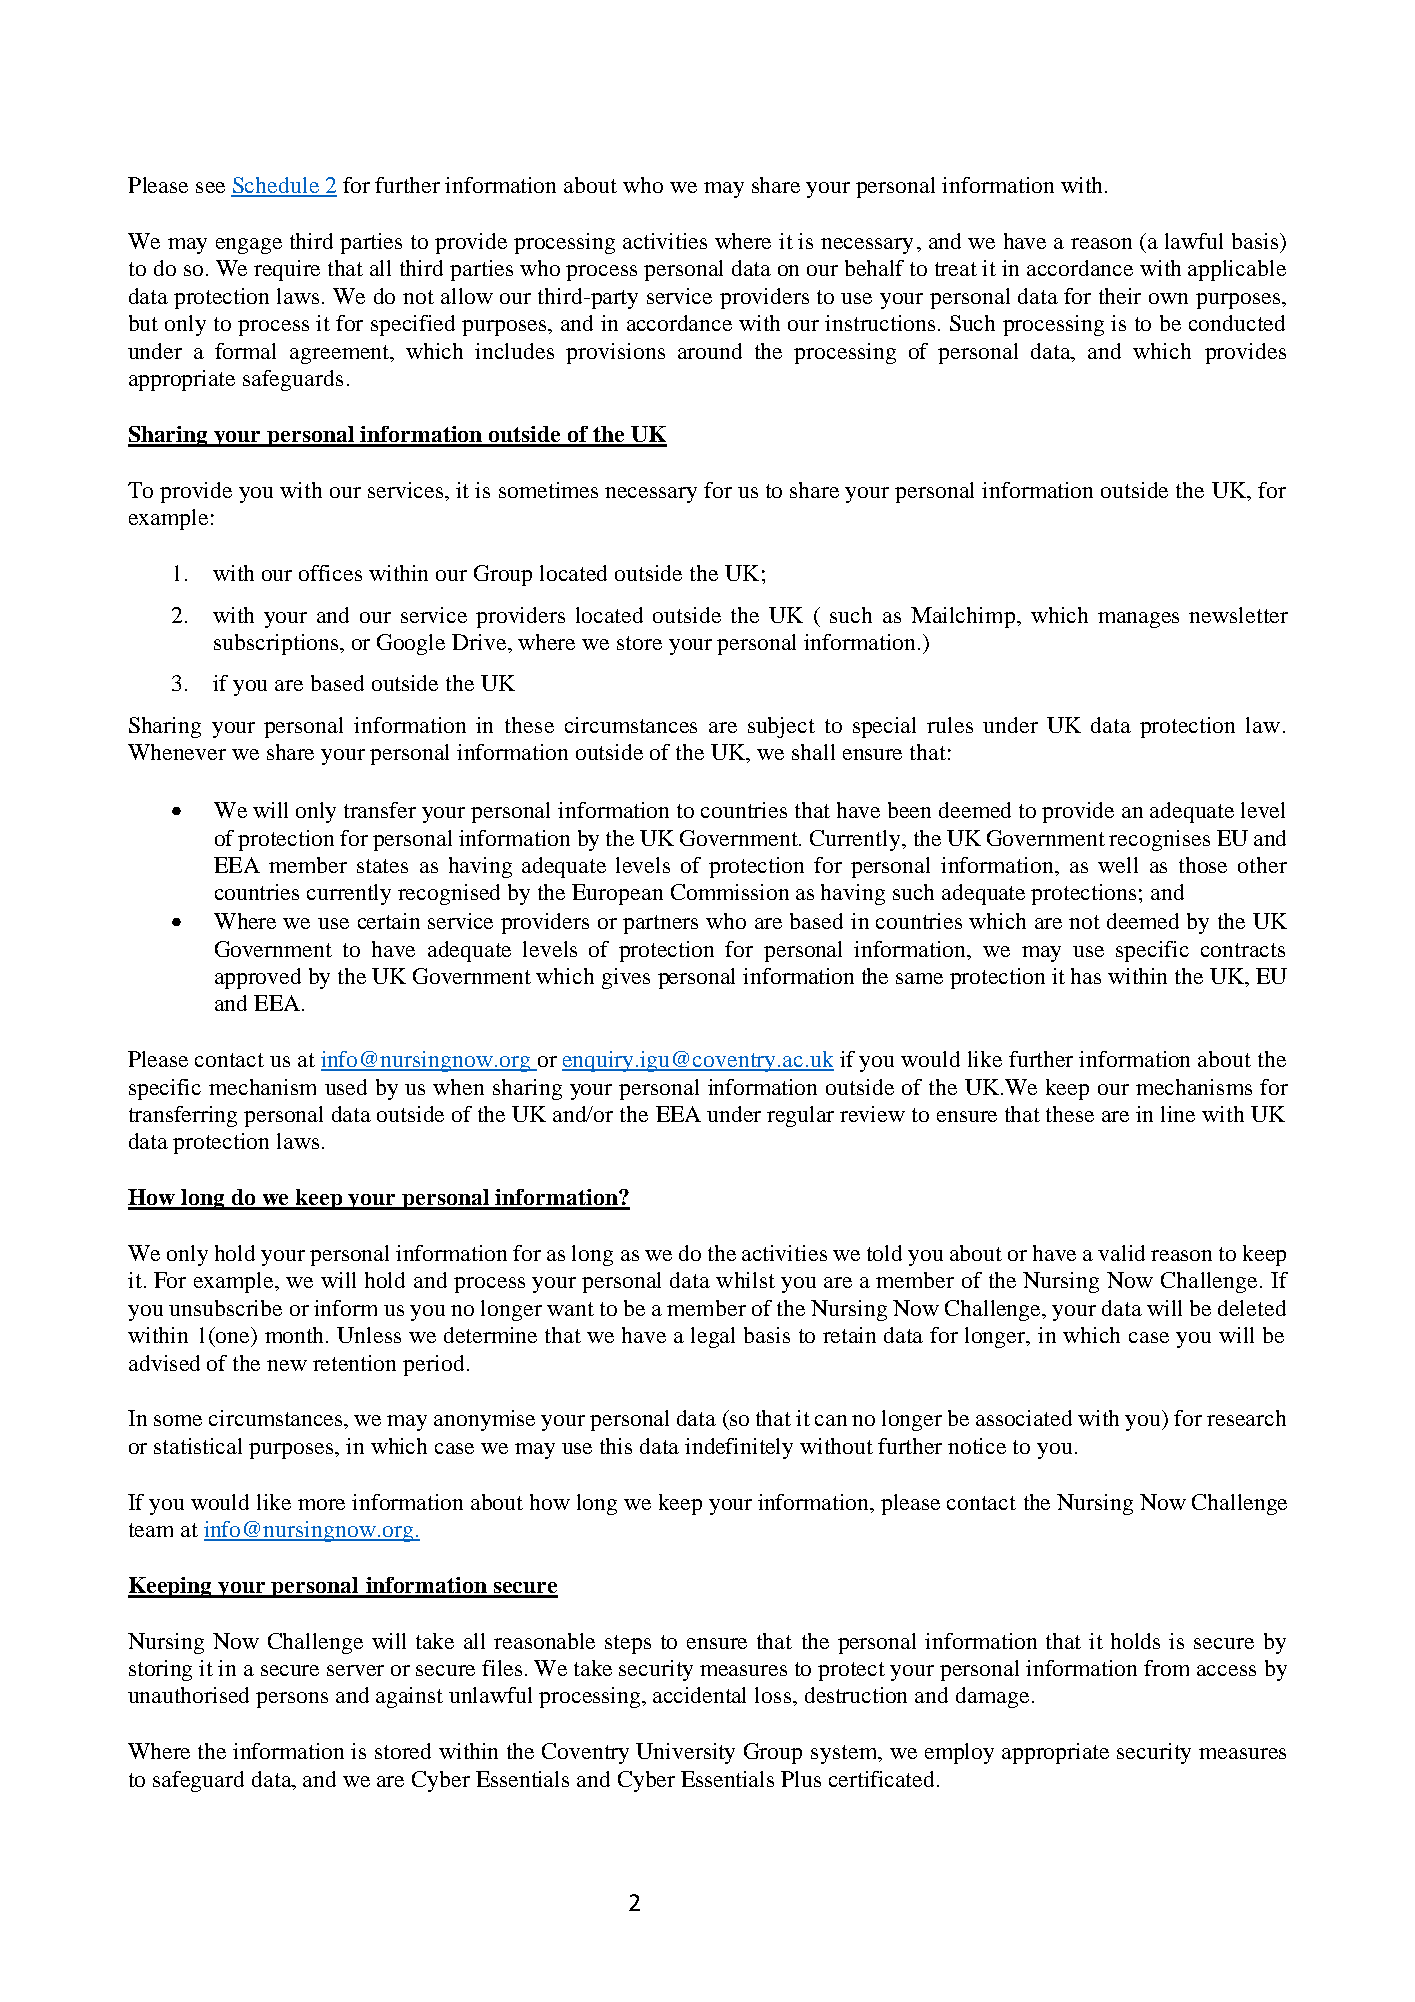 This screenshot has width=1415, height=2002. What do you see at coordinates (1121, 1253) in the screenshot?
I see `valid` at bounding box center [1121, 1253].
